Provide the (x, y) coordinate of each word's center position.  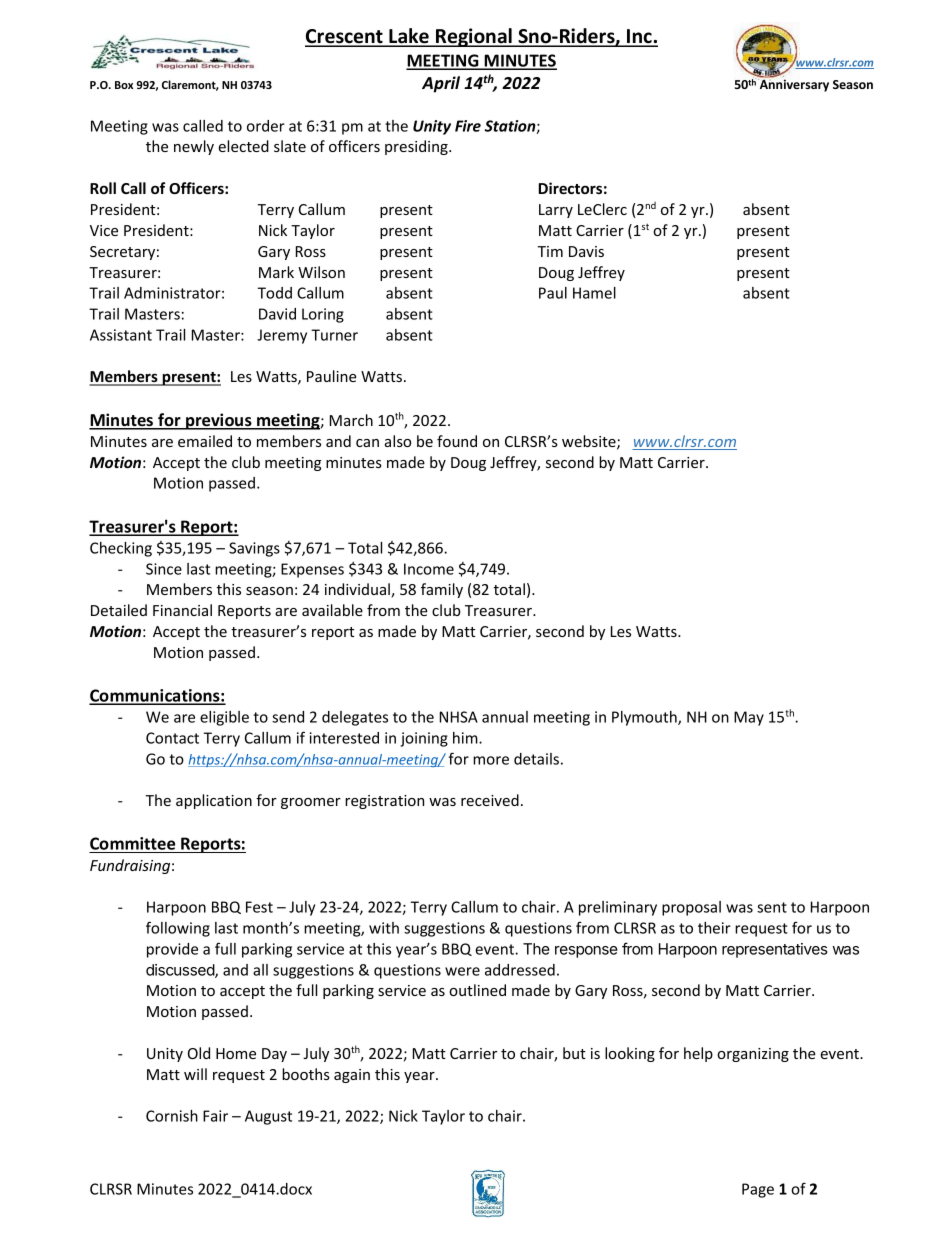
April (441, 84)
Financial (182, 610)
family (442, 590)
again (352, 1076)
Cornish (172, 1116)
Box (124, 85)
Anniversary (793, 85)
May (749, 718)
